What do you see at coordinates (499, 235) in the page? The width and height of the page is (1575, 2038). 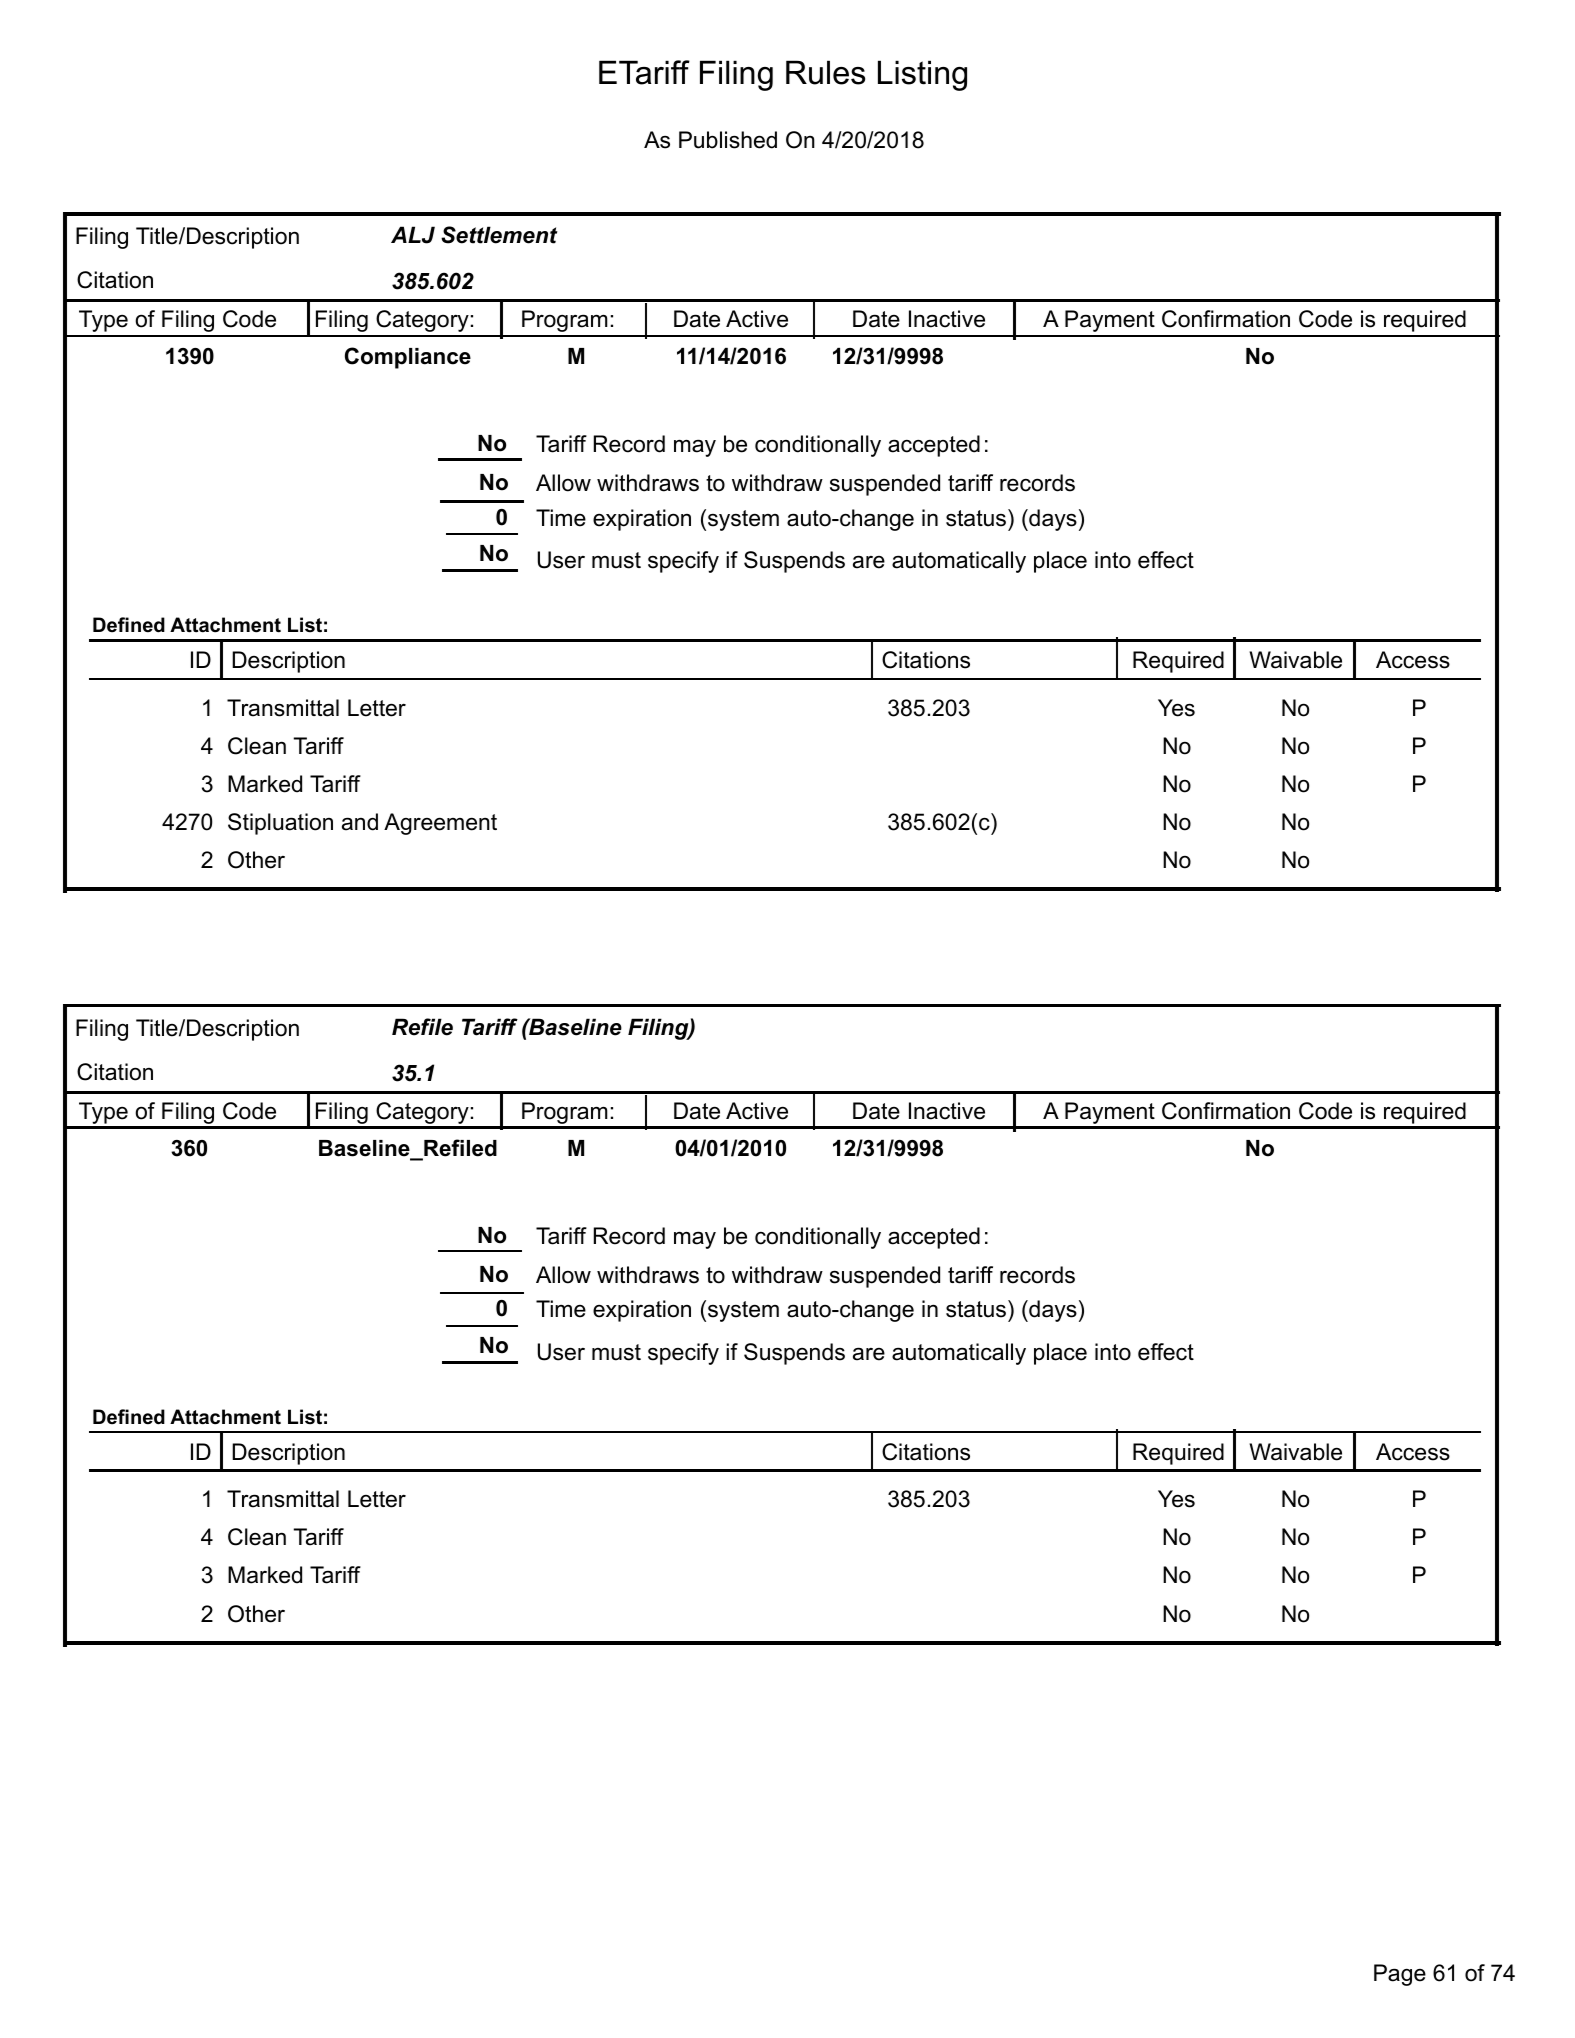 I see `Settlement` at bounding box center [499, 235].
